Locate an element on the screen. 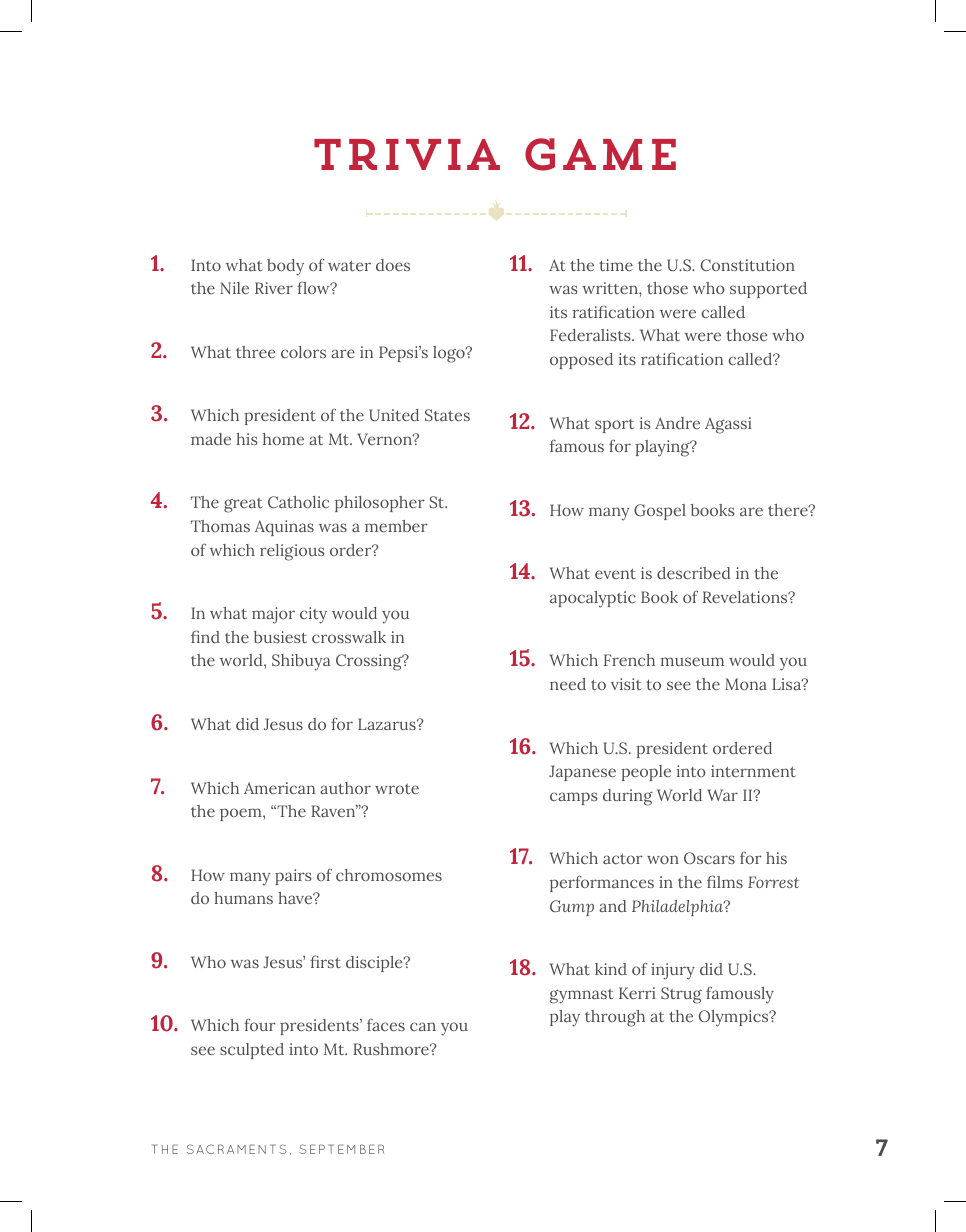 The image size is (966, 1232). States is located at coordinates (447, 415).
